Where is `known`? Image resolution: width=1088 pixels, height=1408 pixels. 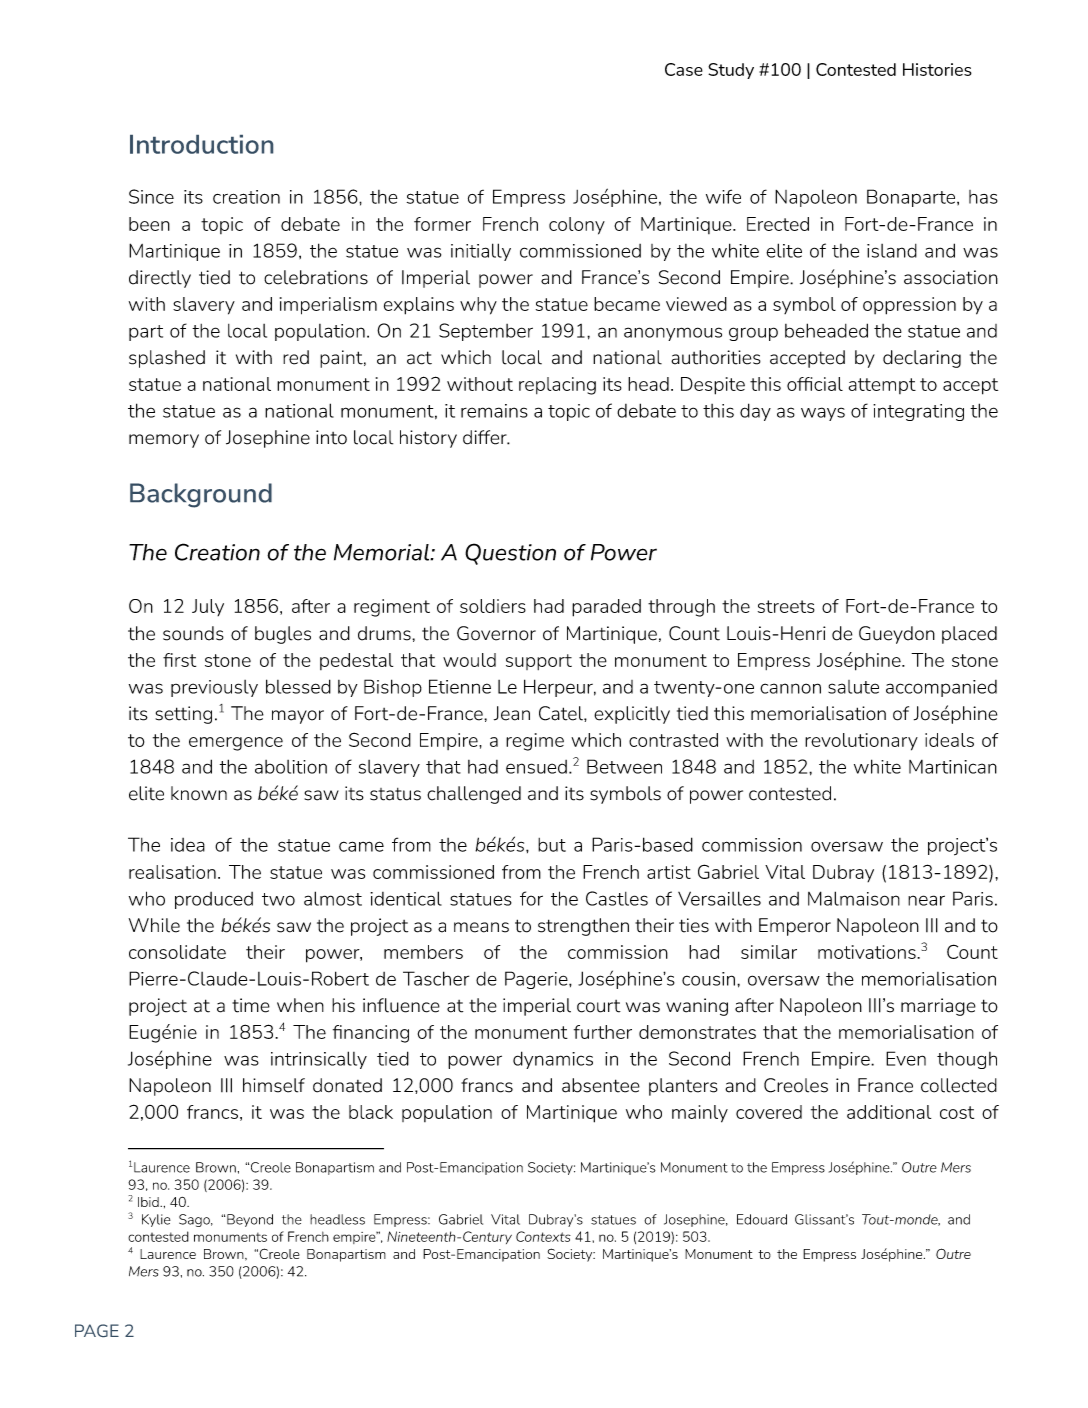 known is located at coordinates (199, 793).
